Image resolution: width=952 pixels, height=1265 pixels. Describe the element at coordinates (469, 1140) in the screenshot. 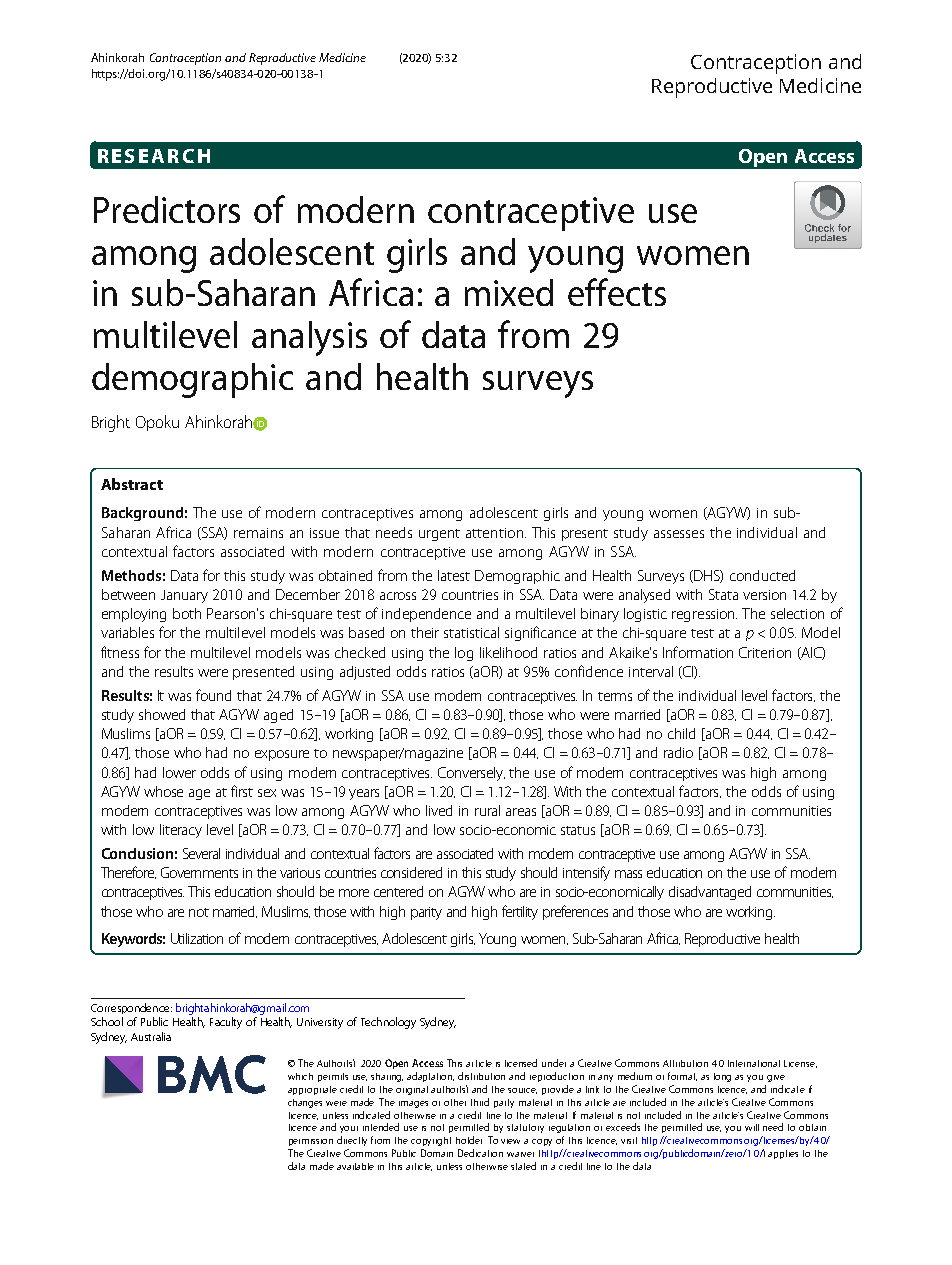

I see `holder` at that location.
